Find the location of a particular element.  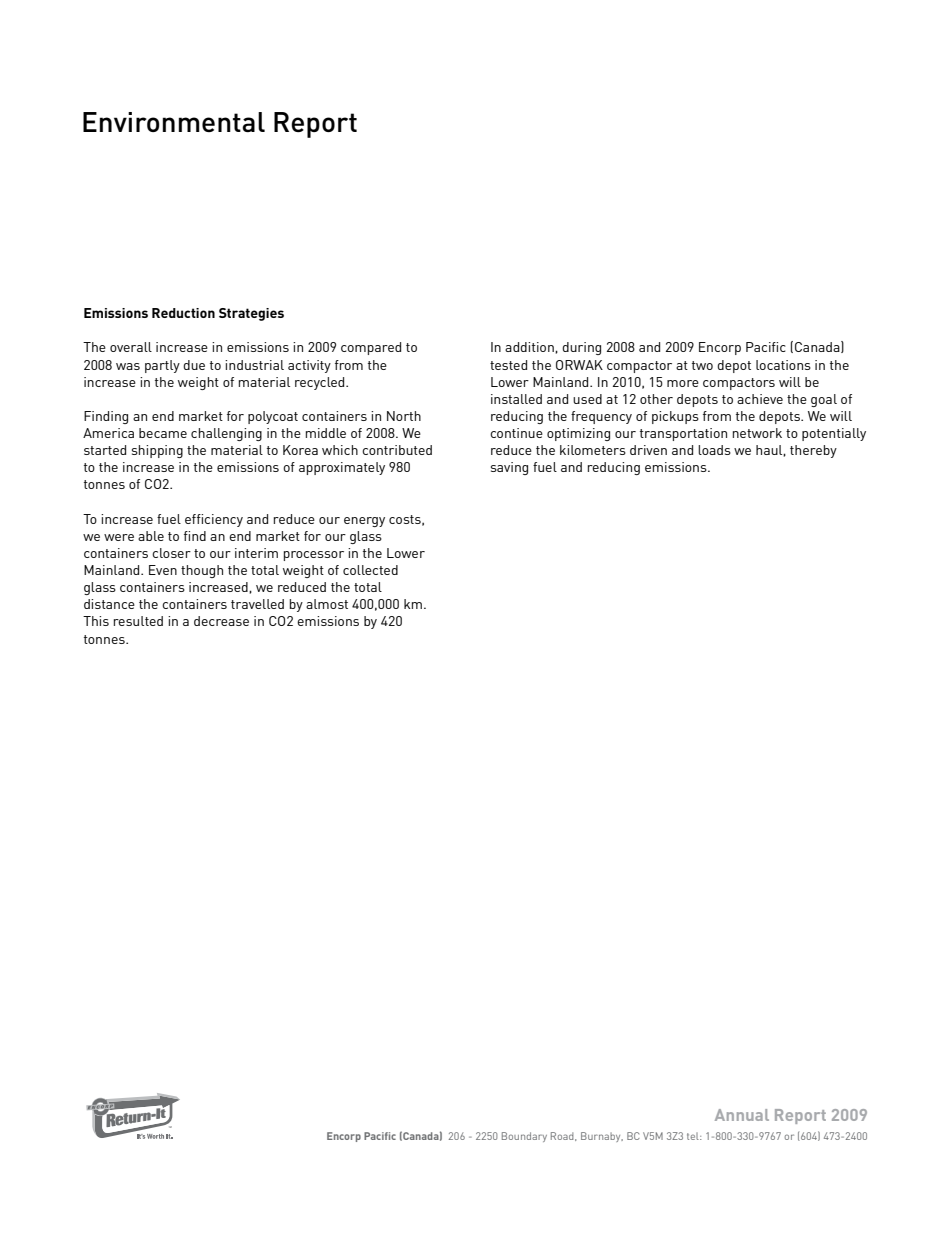

collected is located at coordinates (370, 570).
